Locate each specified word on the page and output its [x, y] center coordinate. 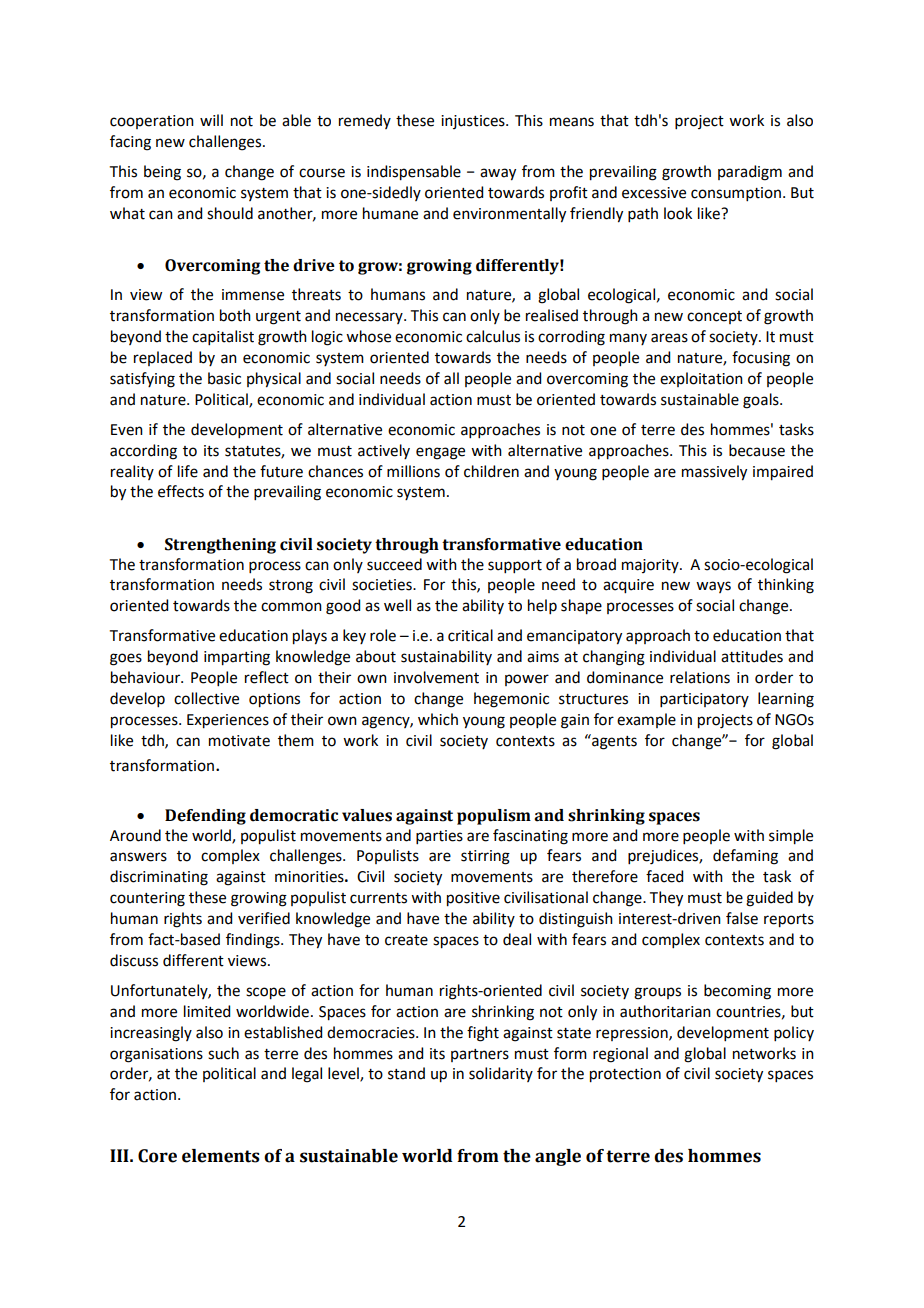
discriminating [159, 878]
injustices [474, 122]
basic [224, 378]
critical [470, 635]
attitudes [752, 656]
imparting [237, 658]
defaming [745, 857]
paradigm [750, 173]
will [211, 120]
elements [221, 1156]
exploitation [701, 379]
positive [473, 899]
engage [440, 453]
